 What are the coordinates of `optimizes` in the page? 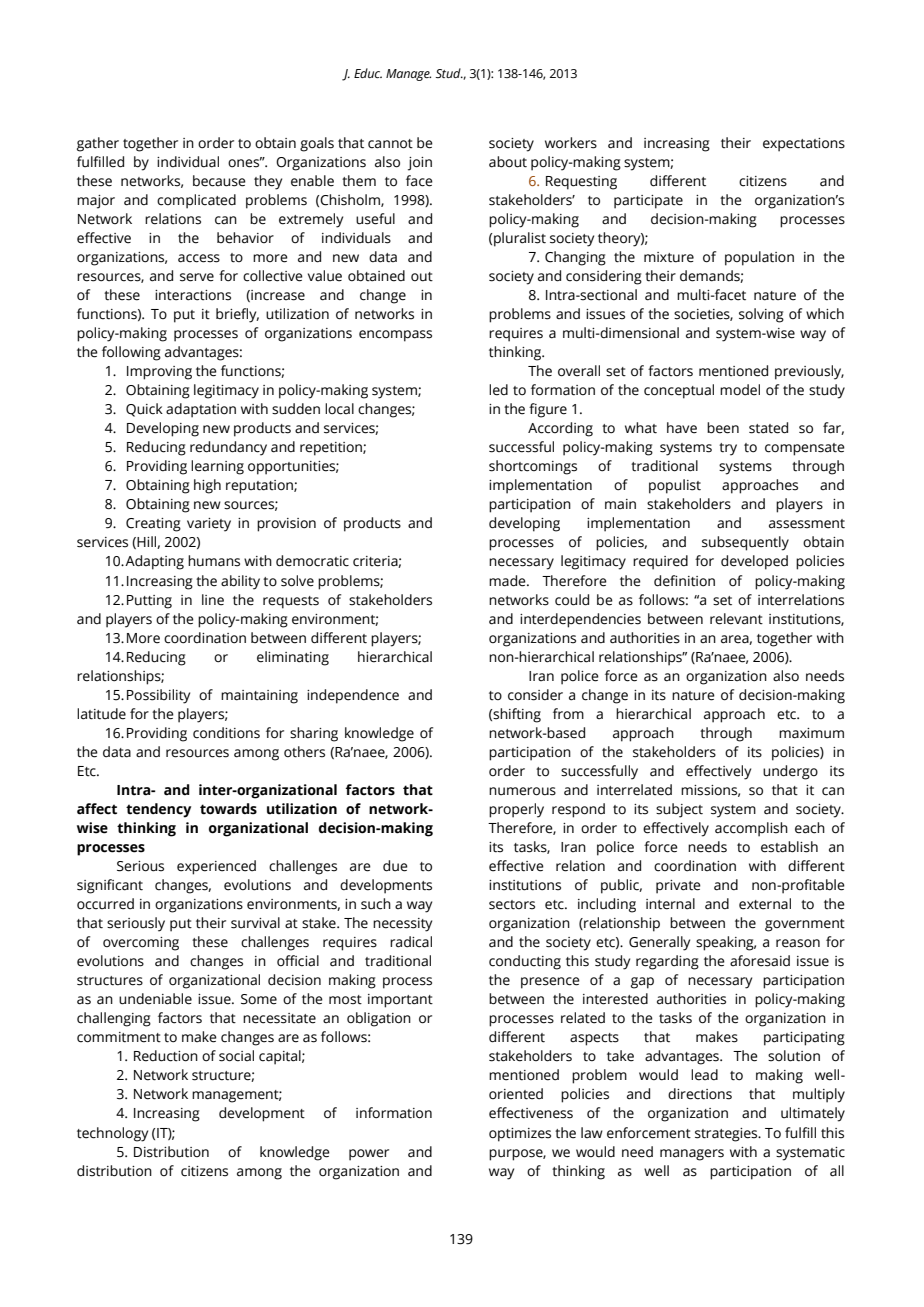 It's located at (520, 1135).
